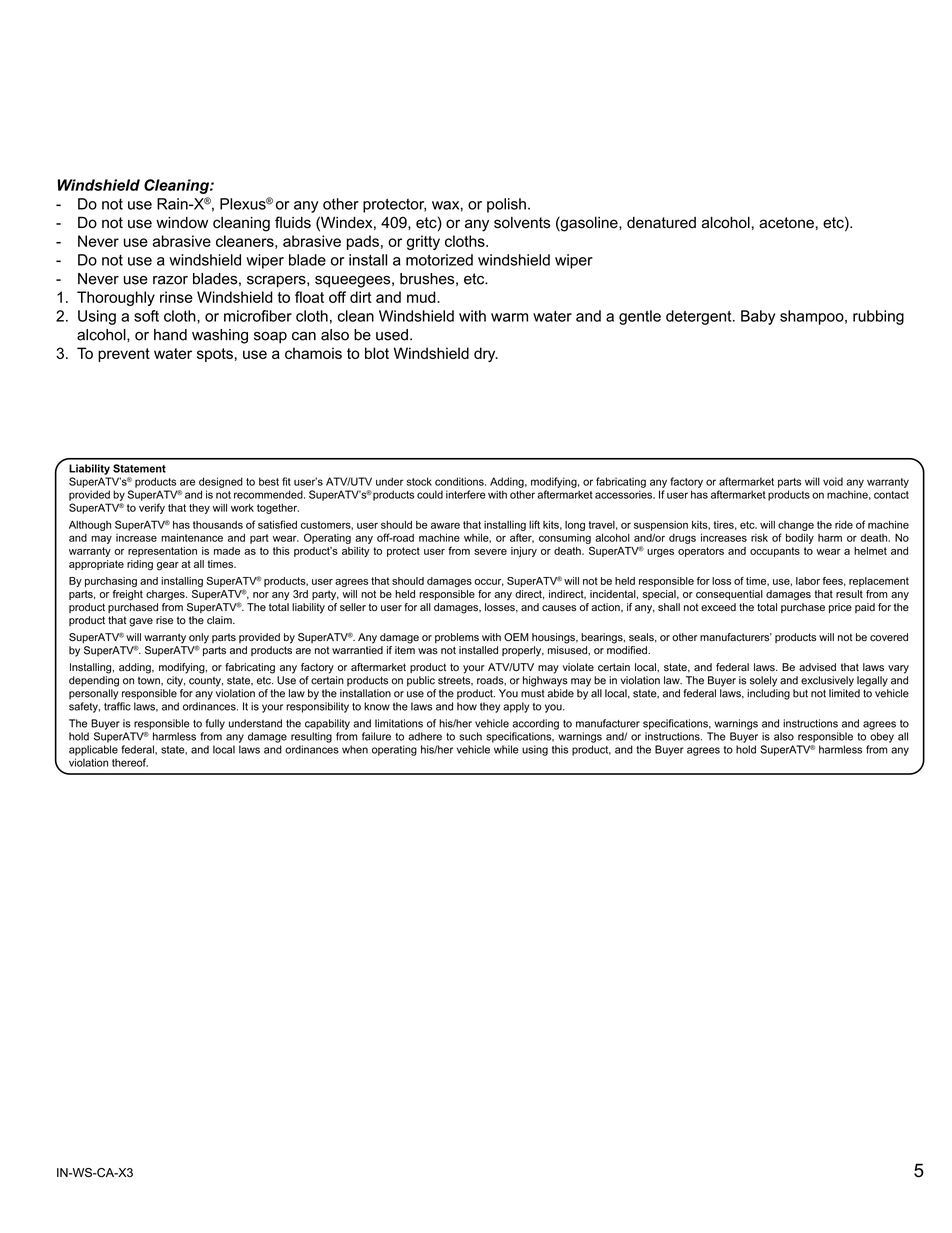 This screenshot has height=1233, width=952. I want to click on acetone, so click(786, 223).
